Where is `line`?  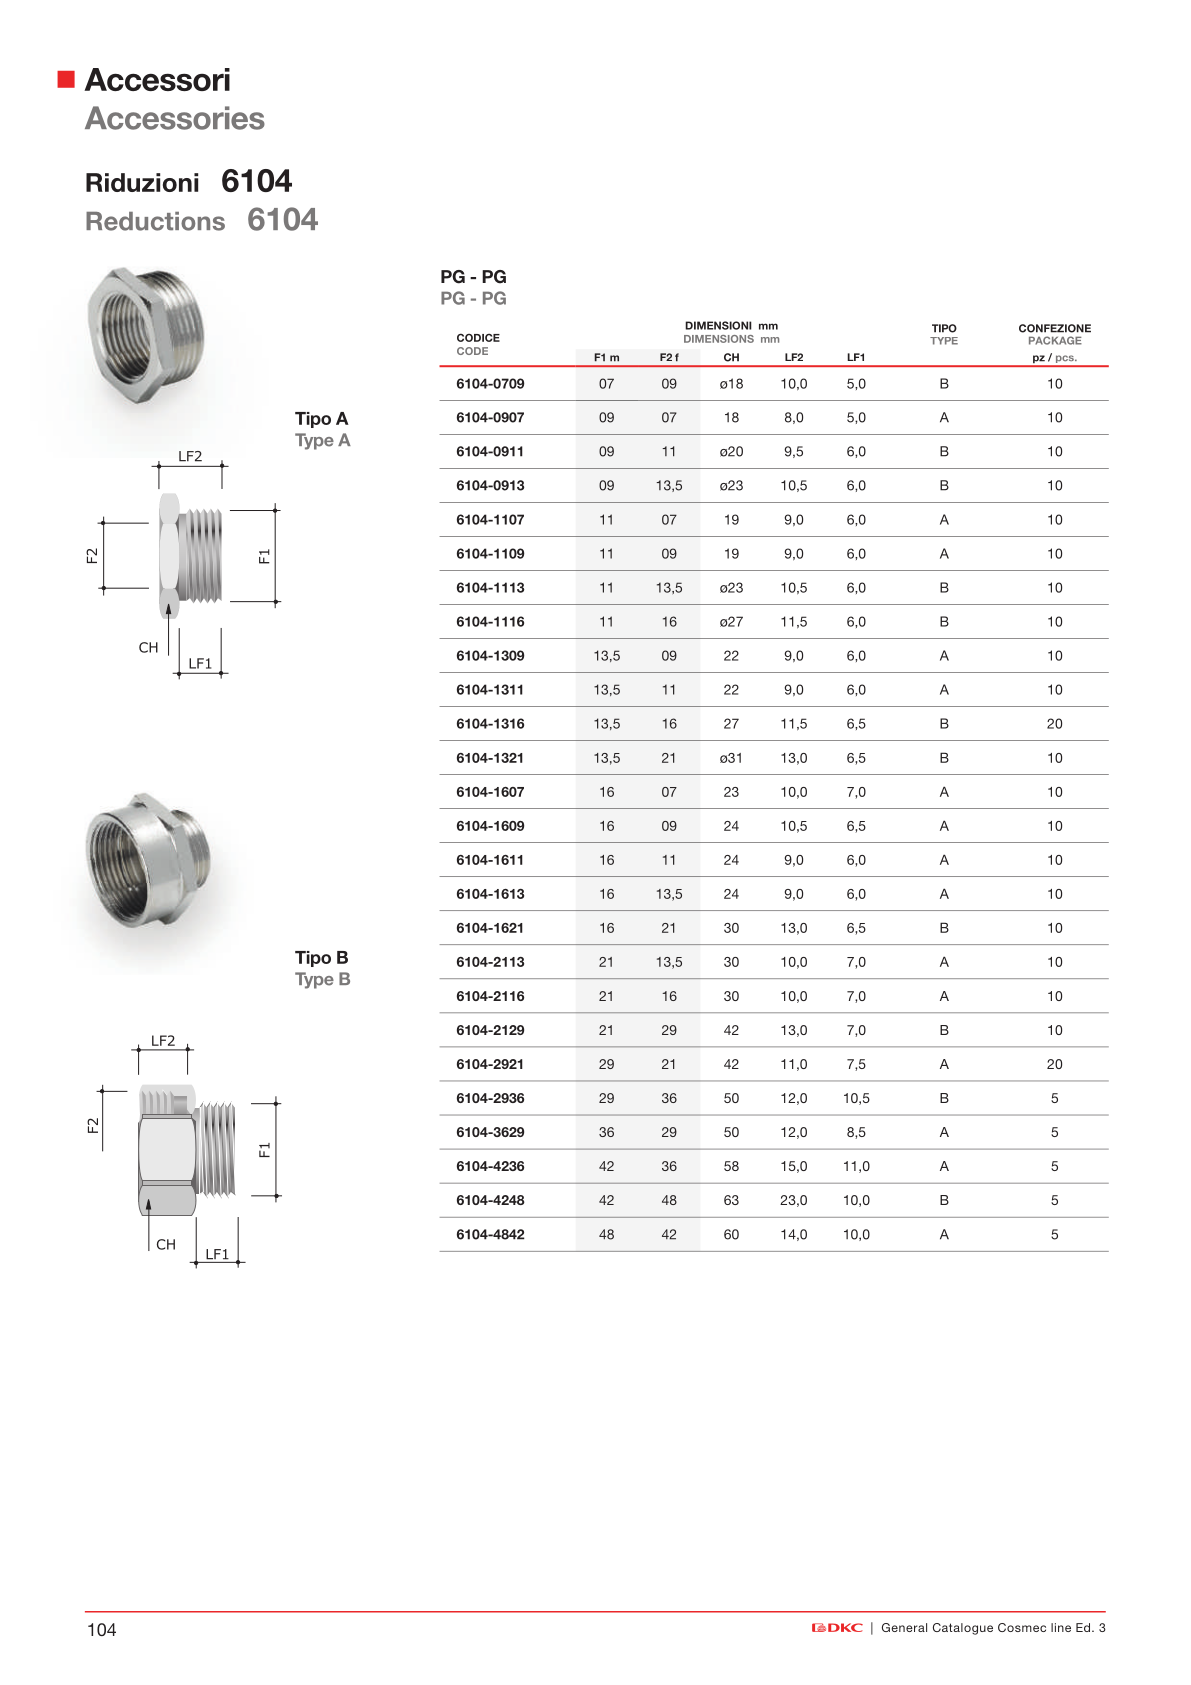
line is located at coordinates (1061, 1627).
